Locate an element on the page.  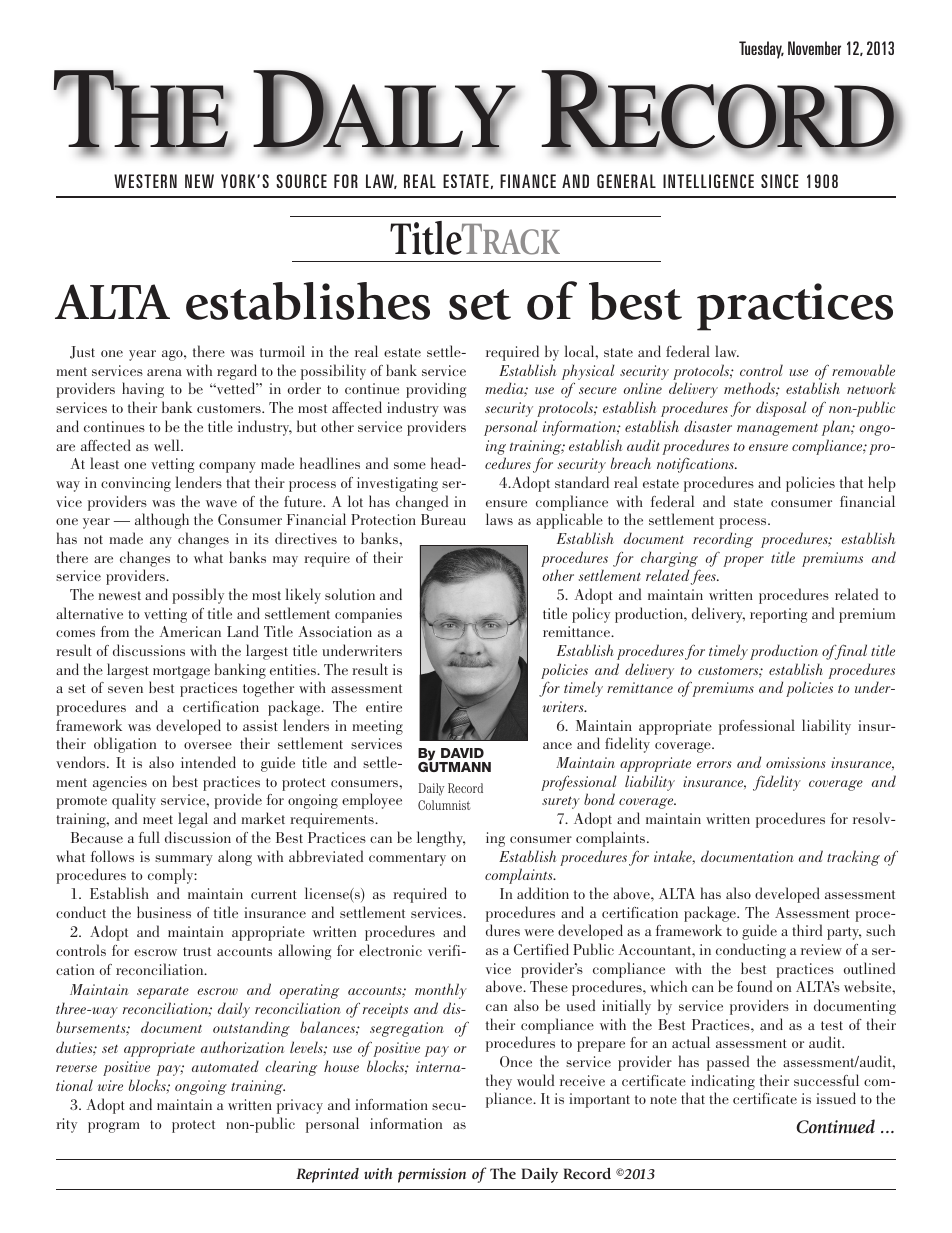
automated is located at coordinates (225, 1066).
